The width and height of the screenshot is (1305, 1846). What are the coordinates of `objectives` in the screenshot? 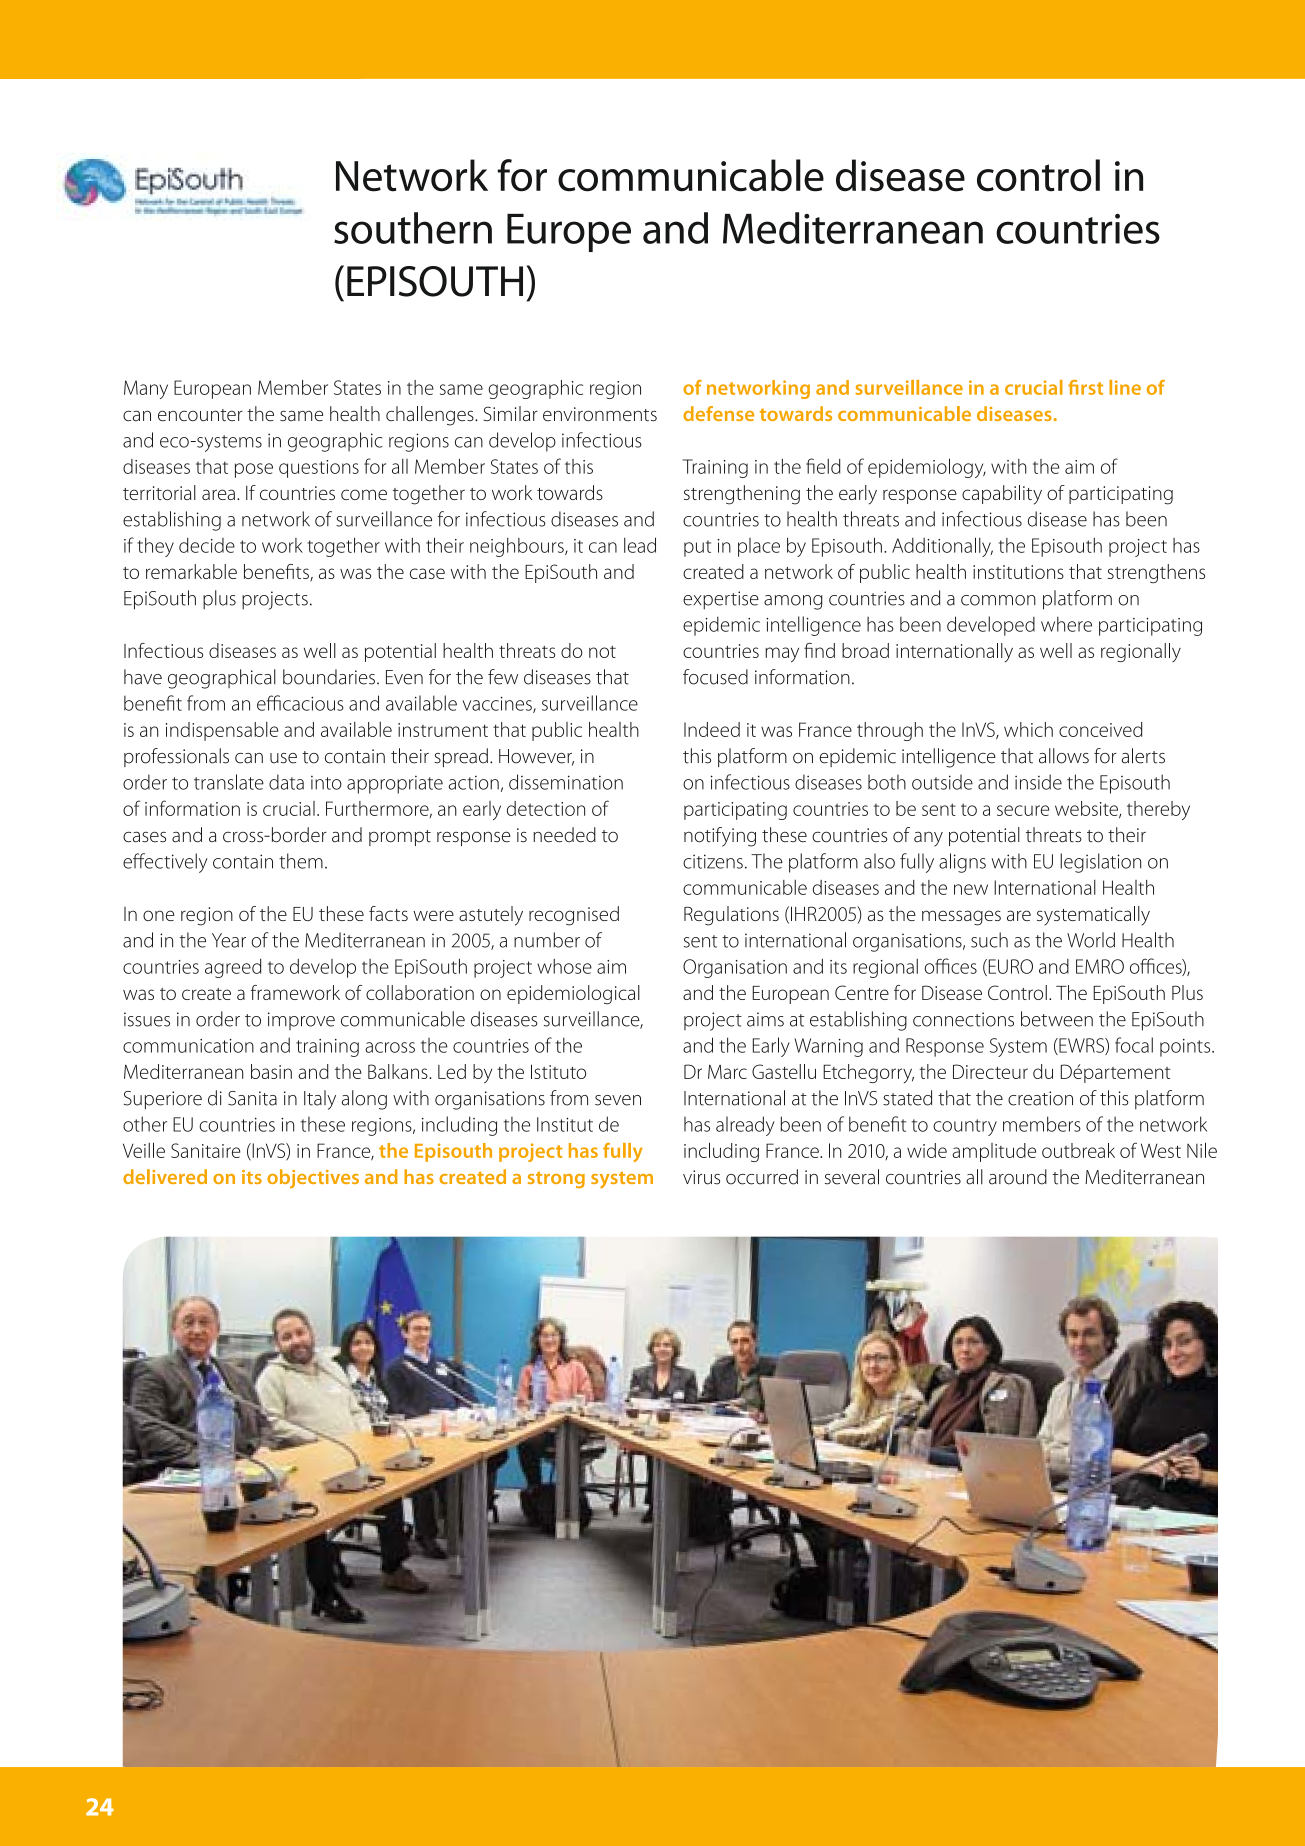 It's located at (313, 1179).
